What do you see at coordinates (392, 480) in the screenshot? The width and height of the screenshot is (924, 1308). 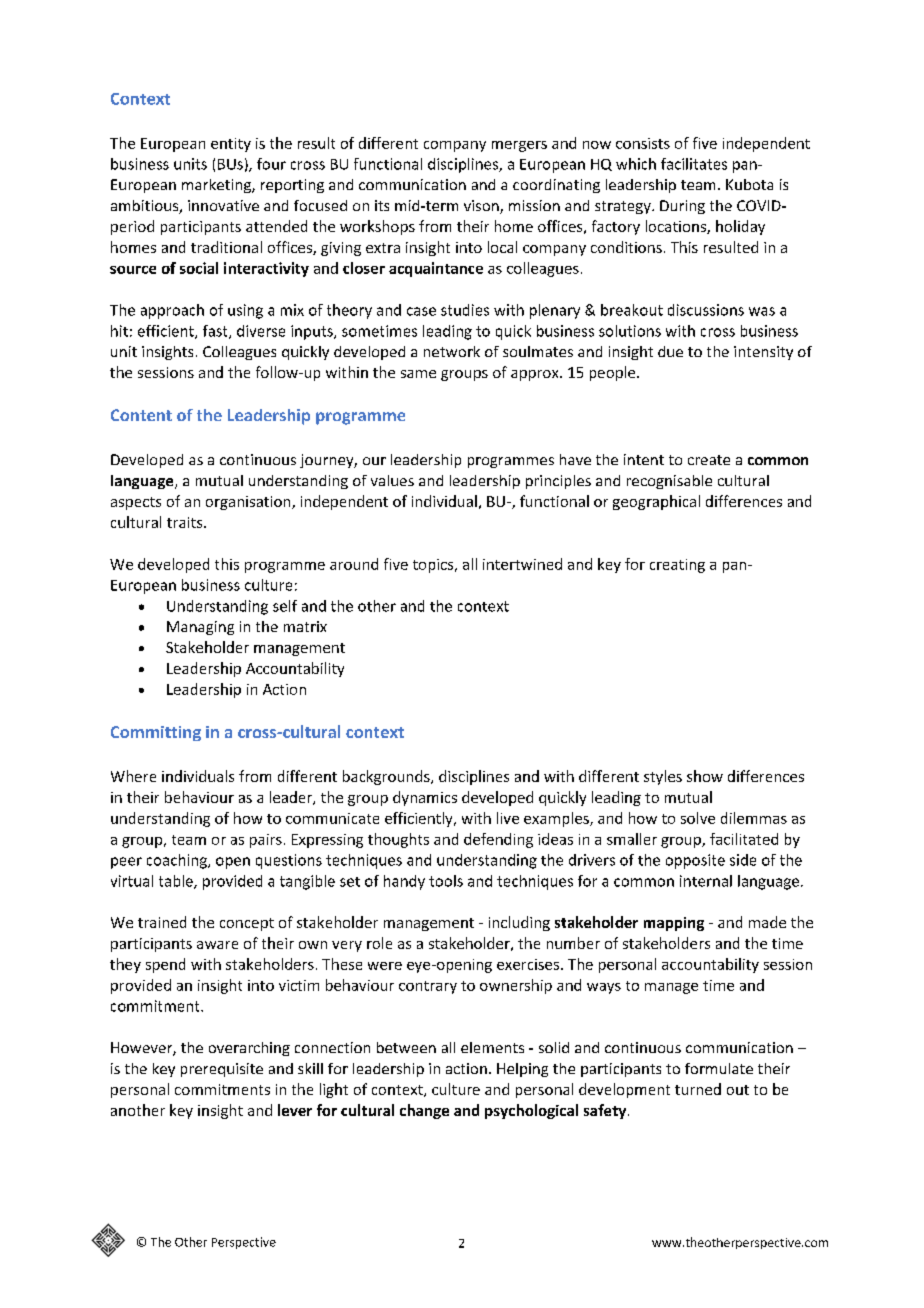 I see `values` at bounding box center [392, 480].
